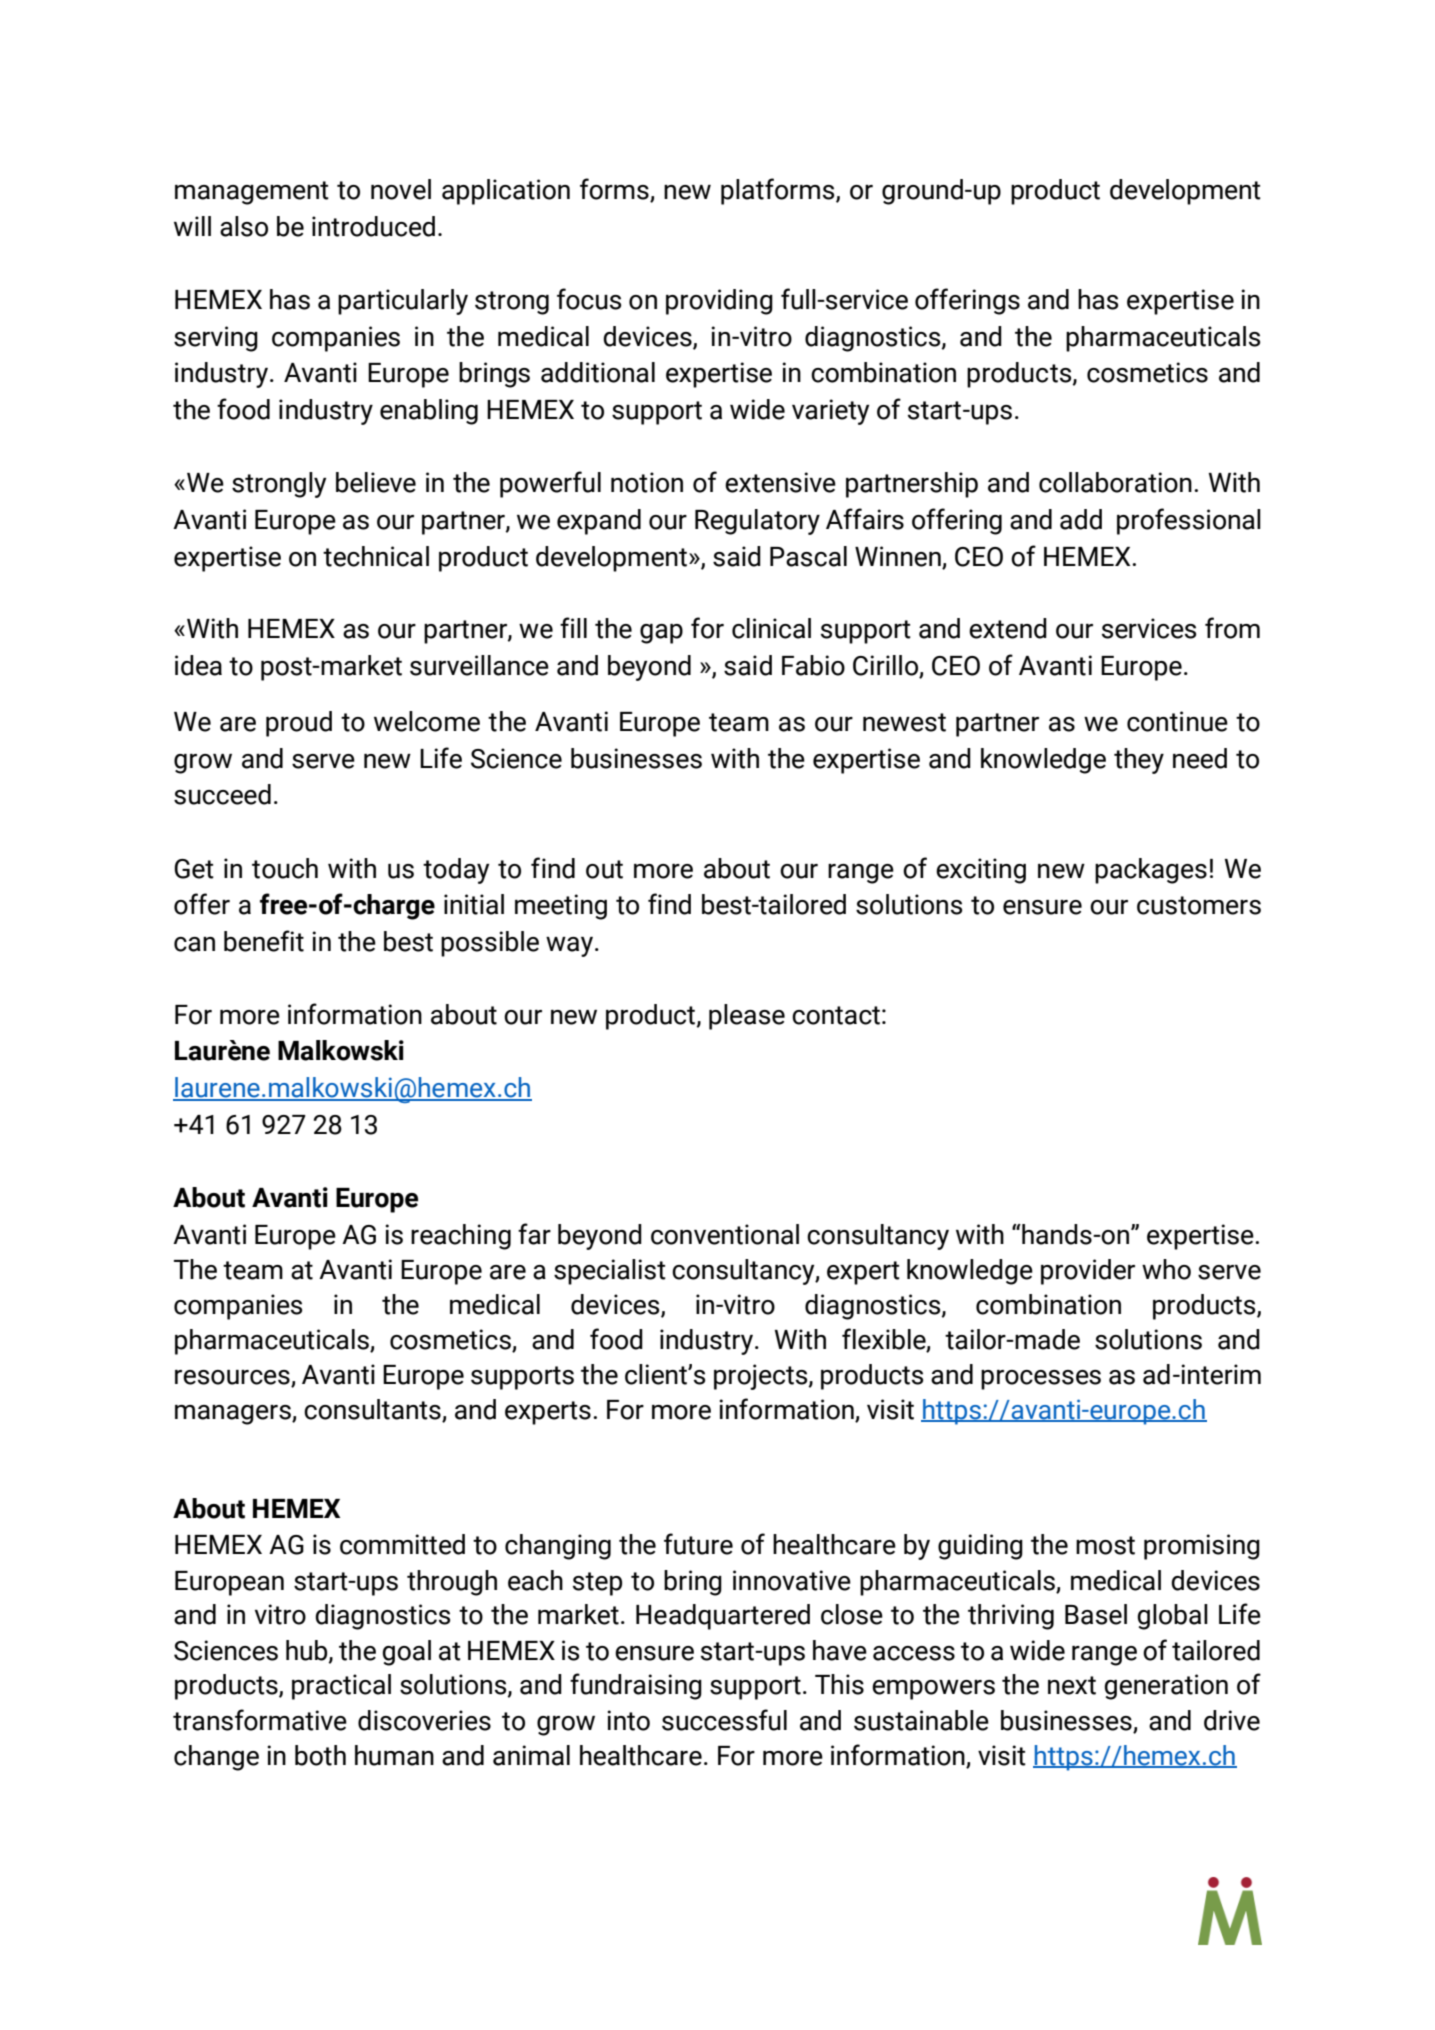 The width and height of the screenshot is (1435, 2030). I want to click on please, so click(747, 1017).
